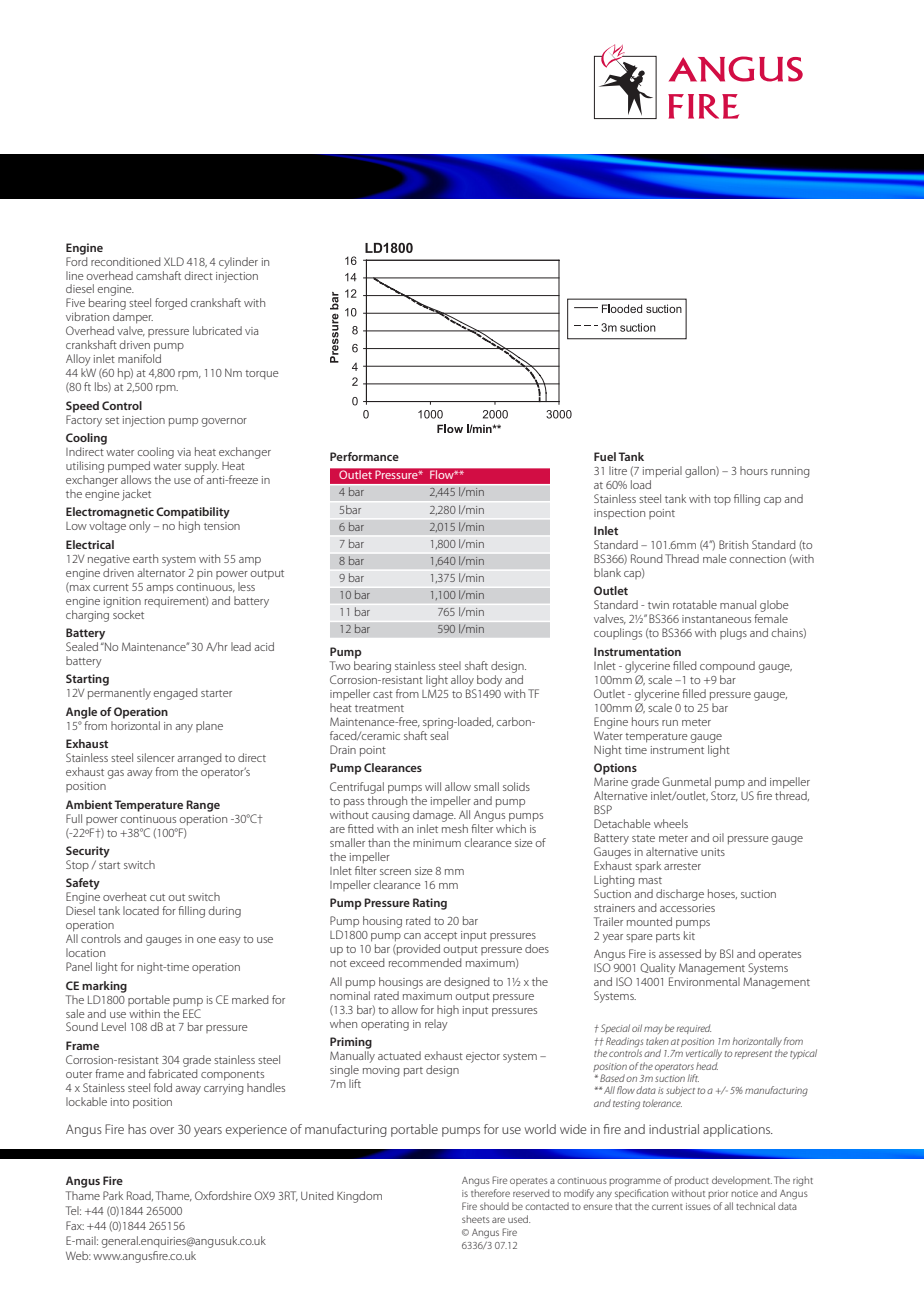 The width and height of the document is (924, 1308). I want to click on cylinder, so click(238, 263).
